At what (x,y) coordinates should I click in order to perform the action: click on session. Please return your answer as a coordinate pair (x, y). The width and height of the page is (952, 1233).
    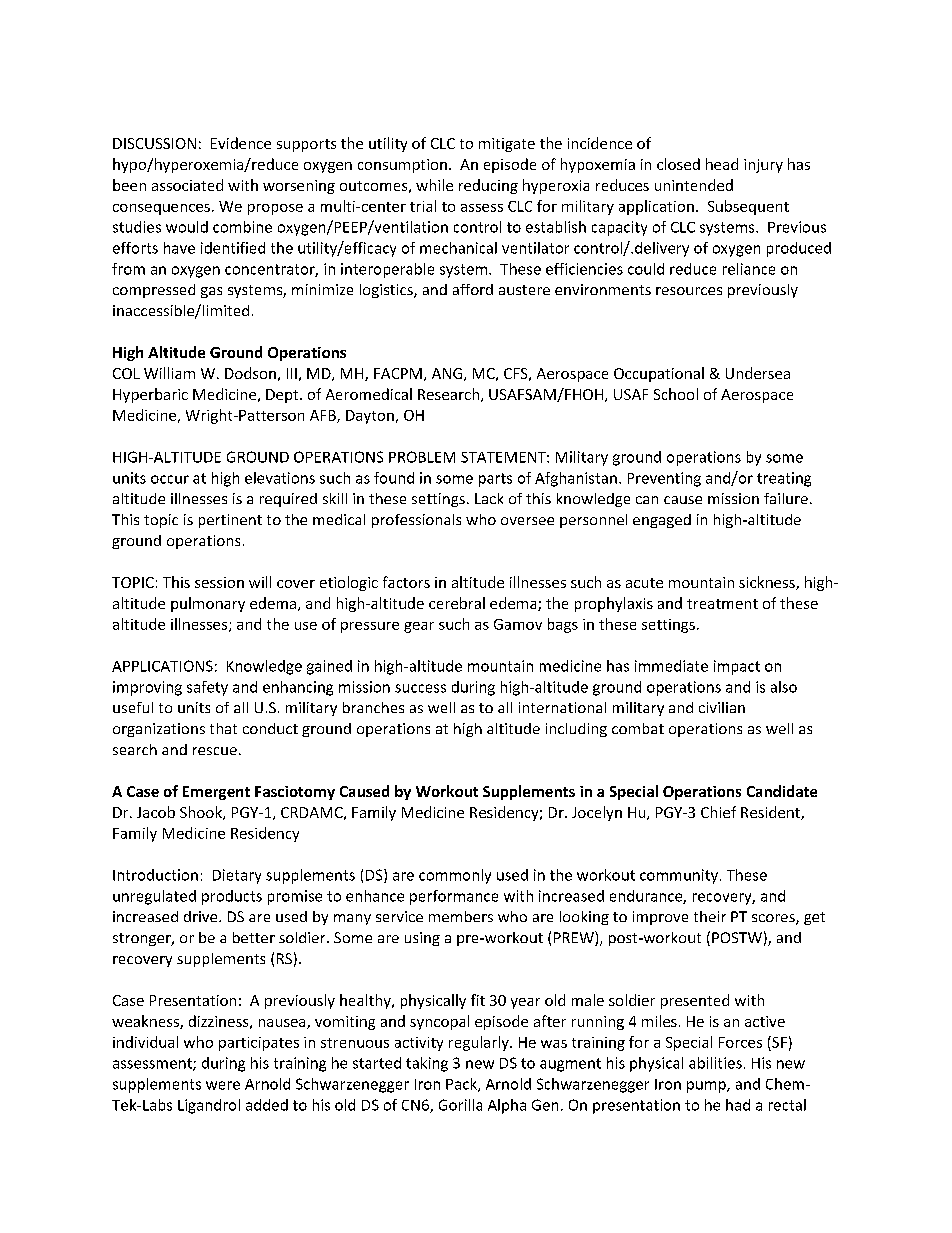
    Looking at the image, I should click on (219, 582).
